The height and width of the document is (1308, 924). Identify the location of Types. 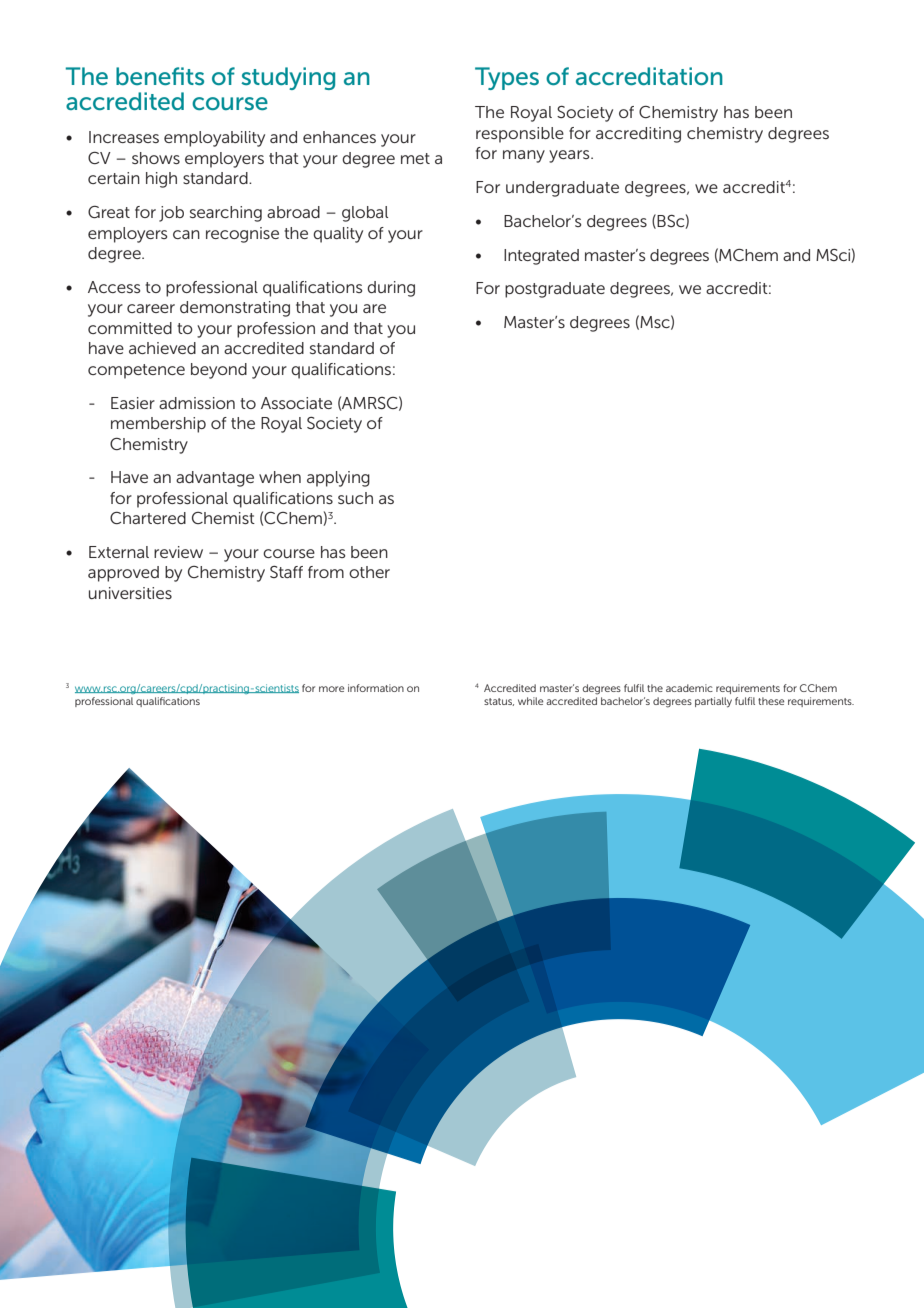
(507, 78).
